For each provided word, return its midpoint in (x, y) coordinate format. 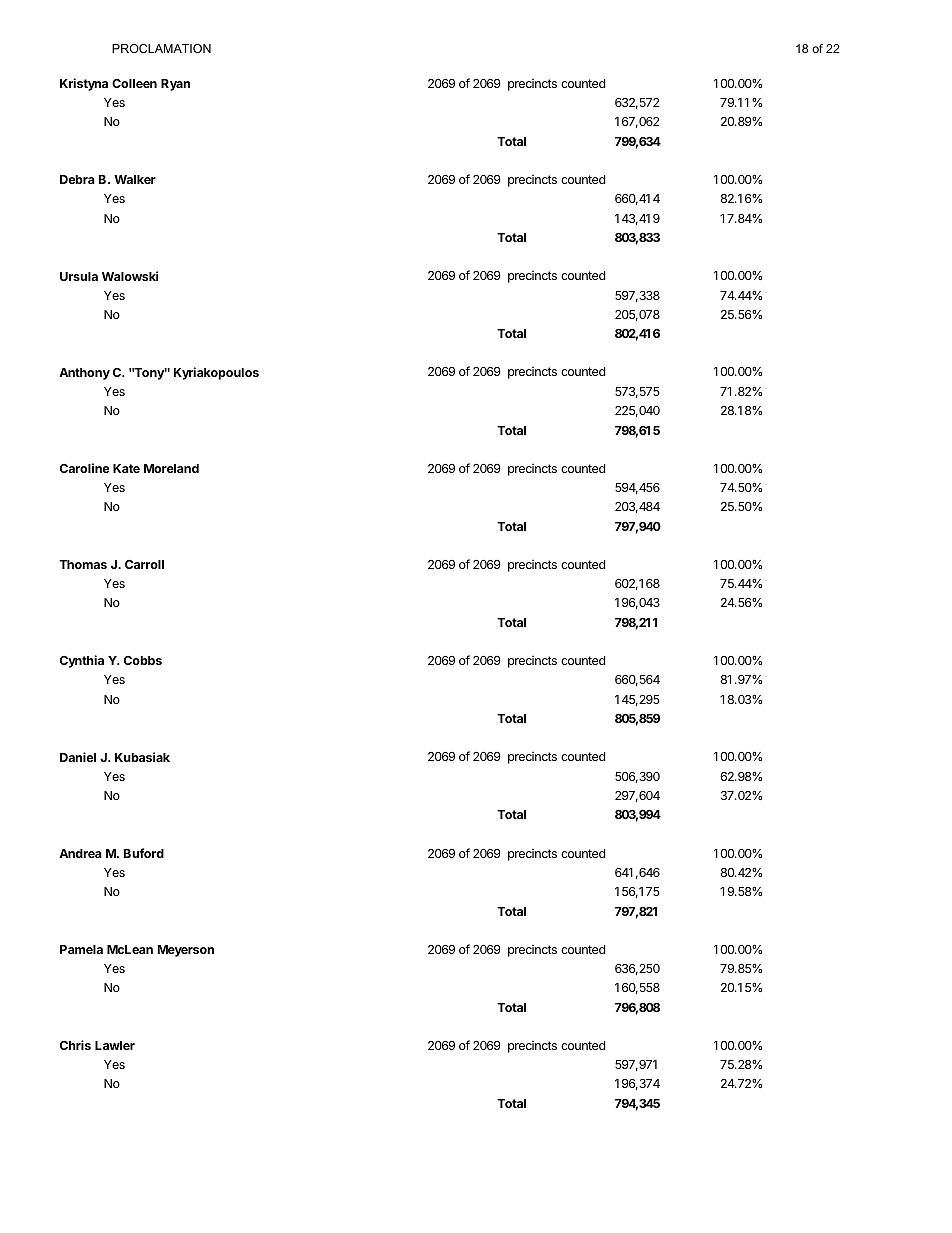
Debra (77, 179)
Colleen (134, 83)
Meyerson (186, 951)
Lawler (115, 1045)
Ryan (175, 85)
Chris (75, 1045)
